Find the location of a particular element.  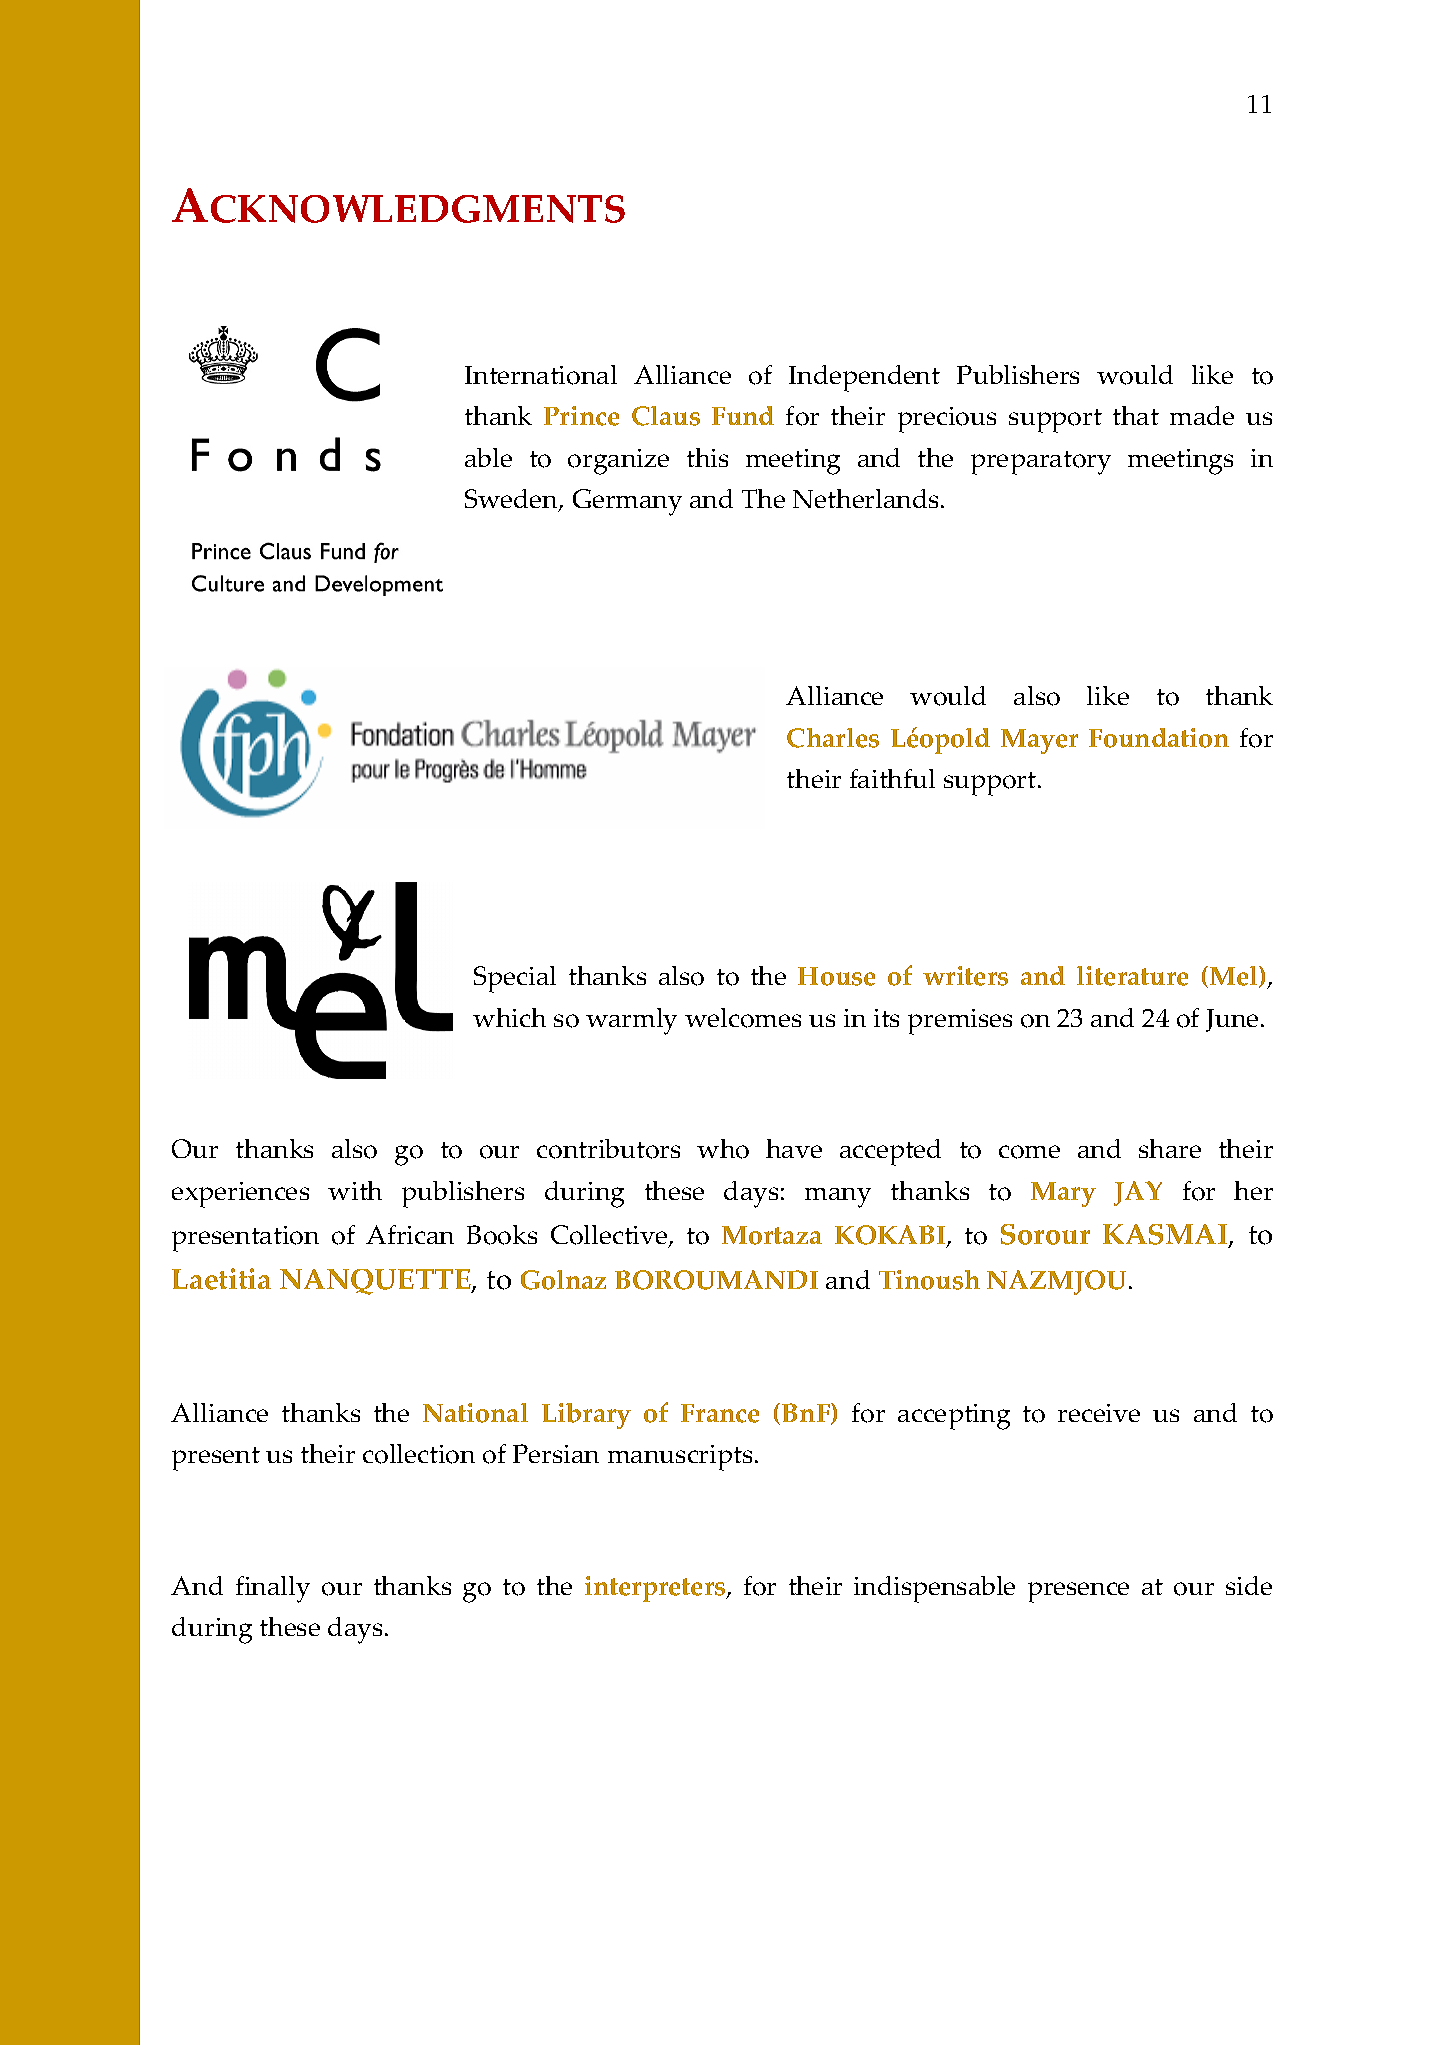

who is located at coordinates (723, 1149).
